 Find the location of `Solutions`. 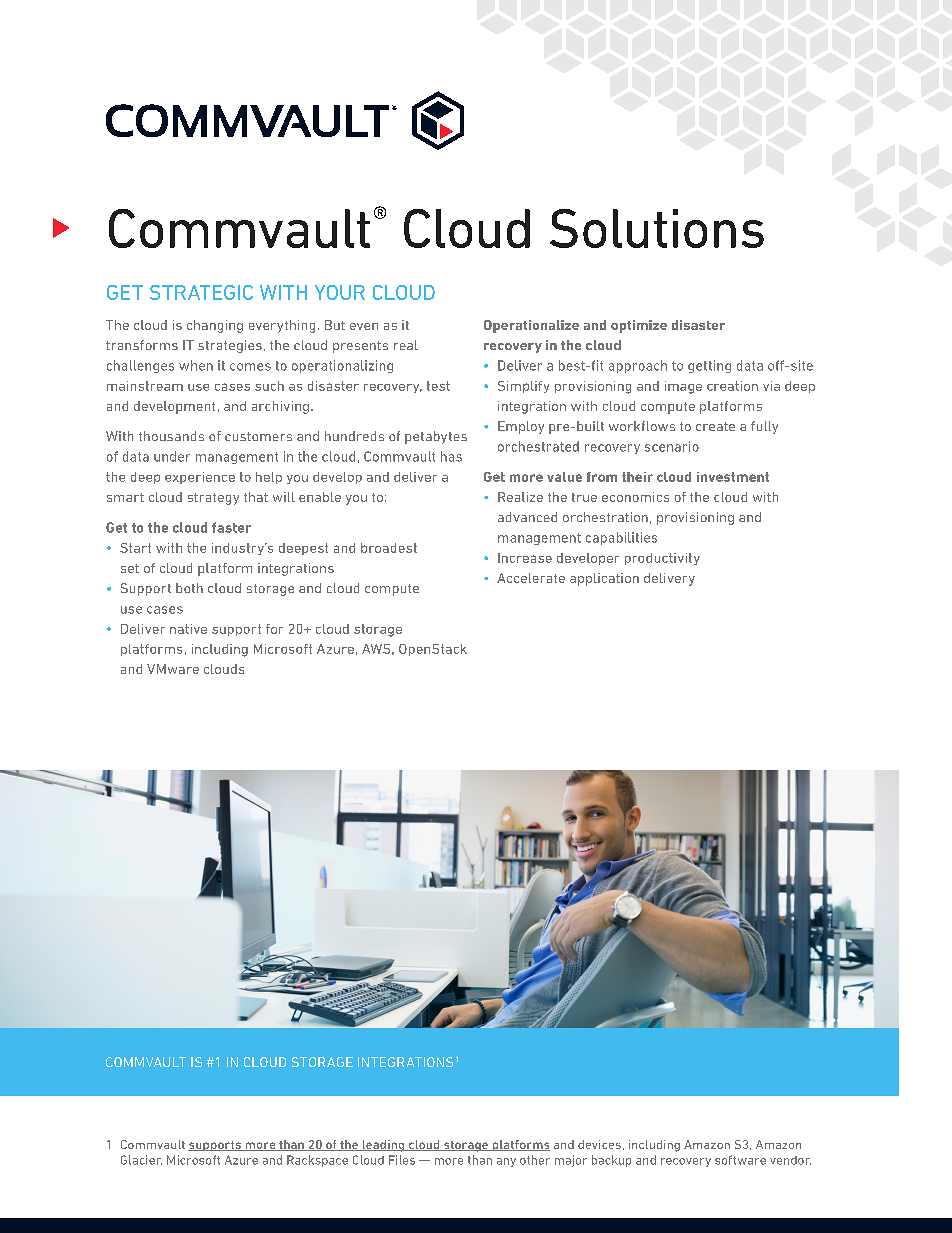

Solutions is located at coordinates (657, 228).
